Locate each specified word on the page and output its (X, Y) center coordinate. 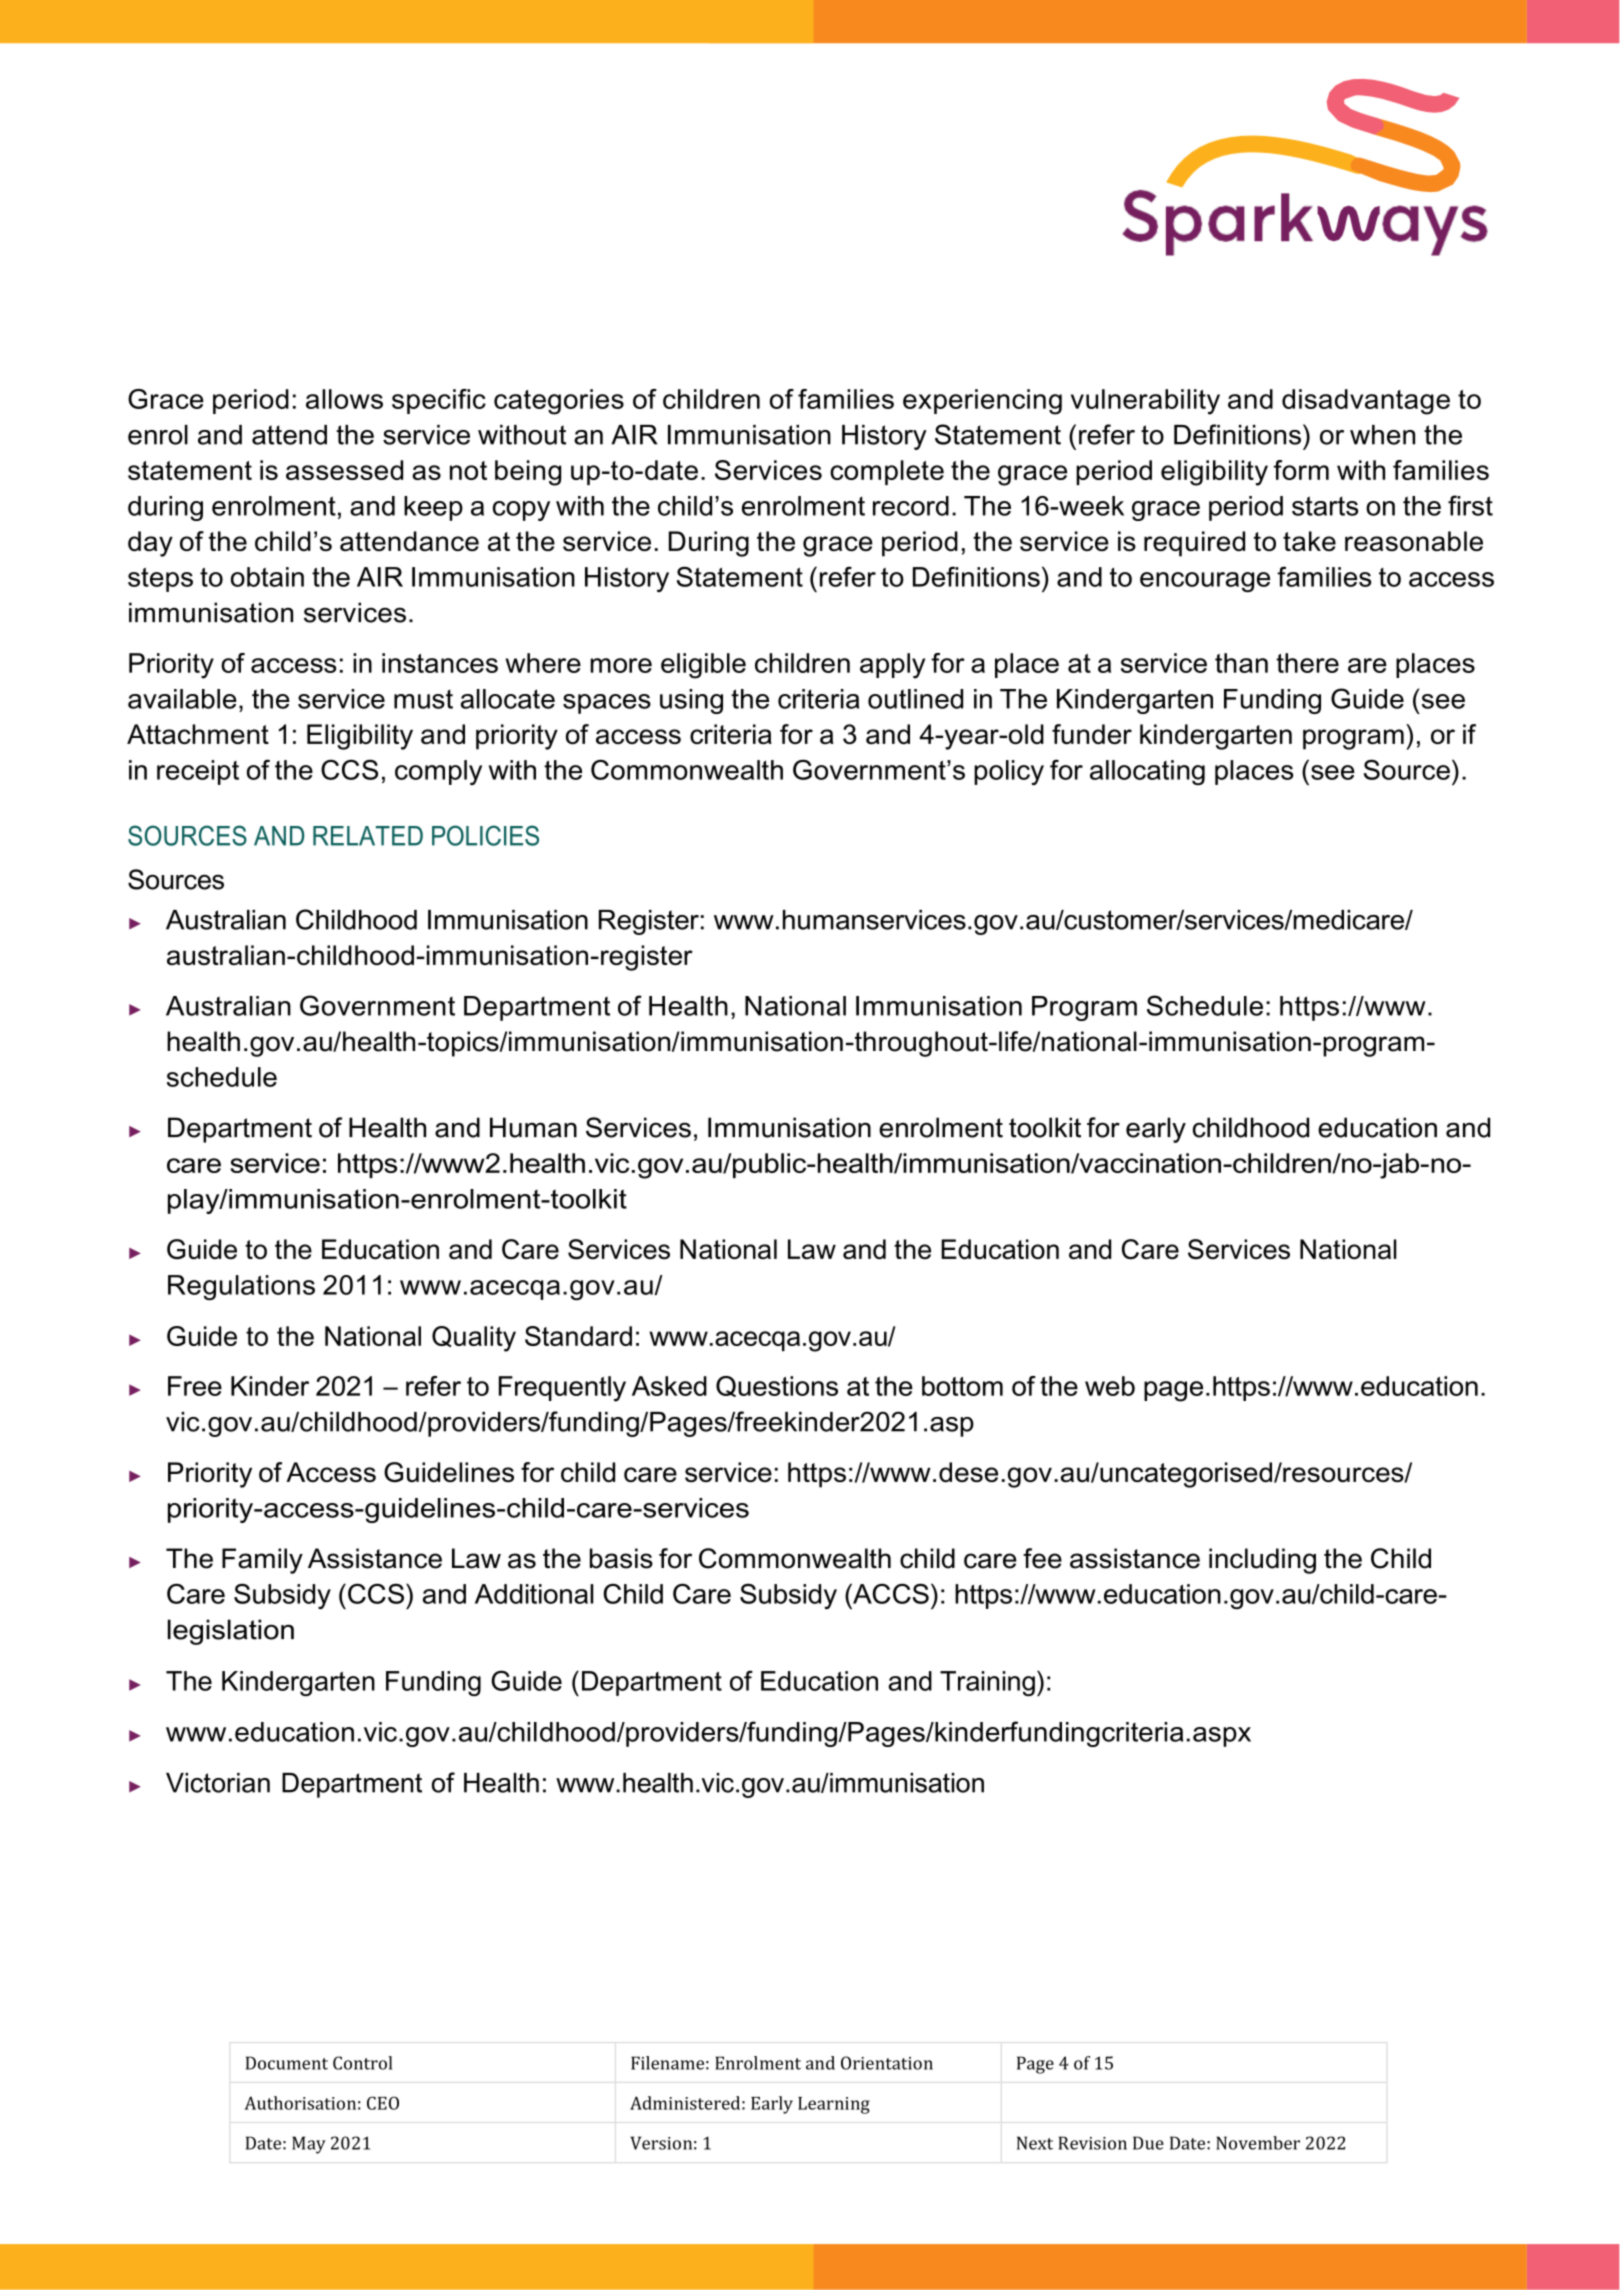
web (1110, 1386)
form (1301, 470)
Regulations (241, 1287)
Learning (834, 2105)
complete (887, 472)
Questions (777, 1386)
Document (287, 2063)
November (1258, 2143)
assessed (344, 470)
